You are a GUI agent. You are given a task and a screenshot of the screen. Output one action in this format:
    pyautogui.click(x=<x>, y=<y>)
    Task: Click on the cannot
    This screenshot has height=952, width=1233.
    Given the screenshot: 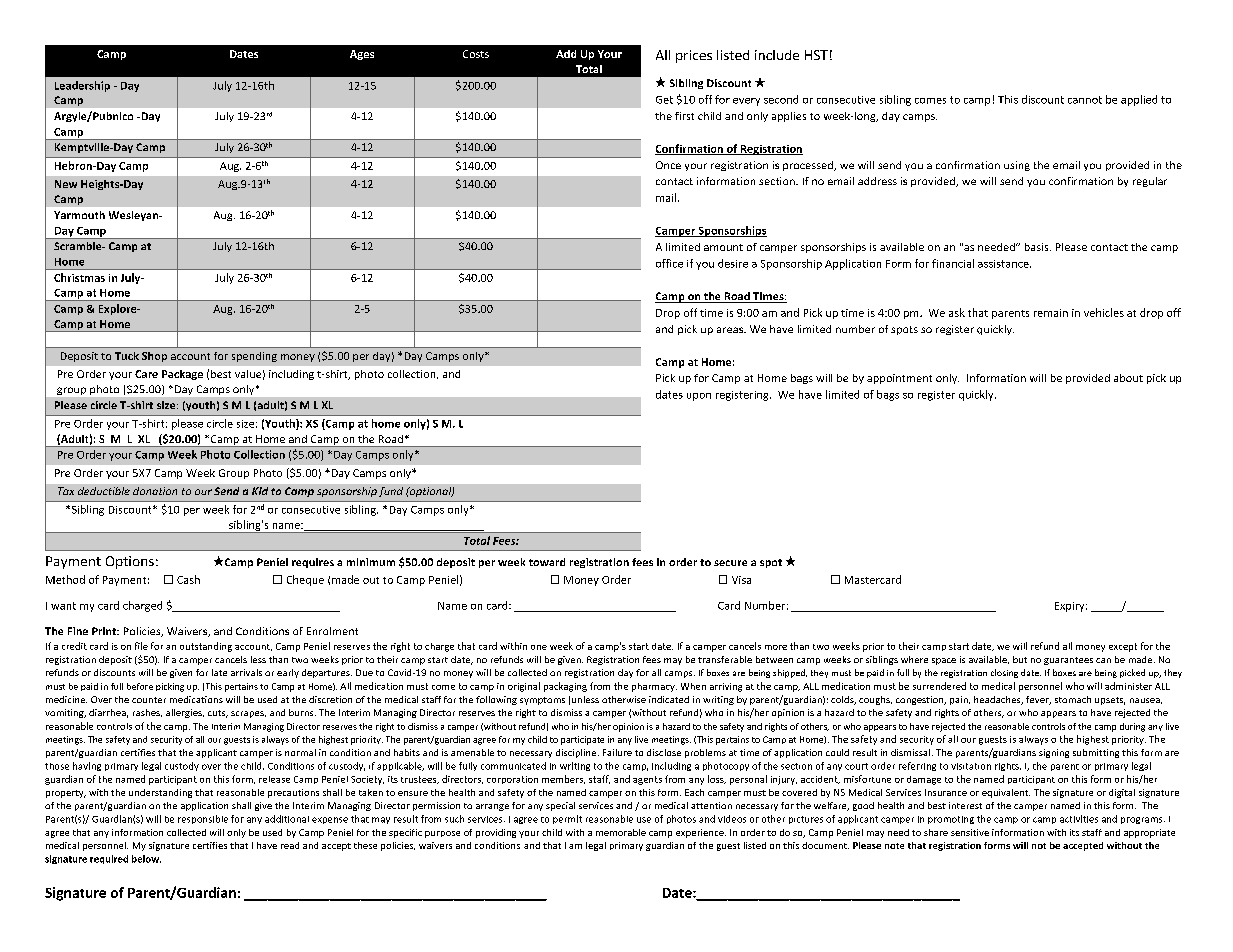 What is the action you would take?
    pyautogui.click(x=1085, y=100)
